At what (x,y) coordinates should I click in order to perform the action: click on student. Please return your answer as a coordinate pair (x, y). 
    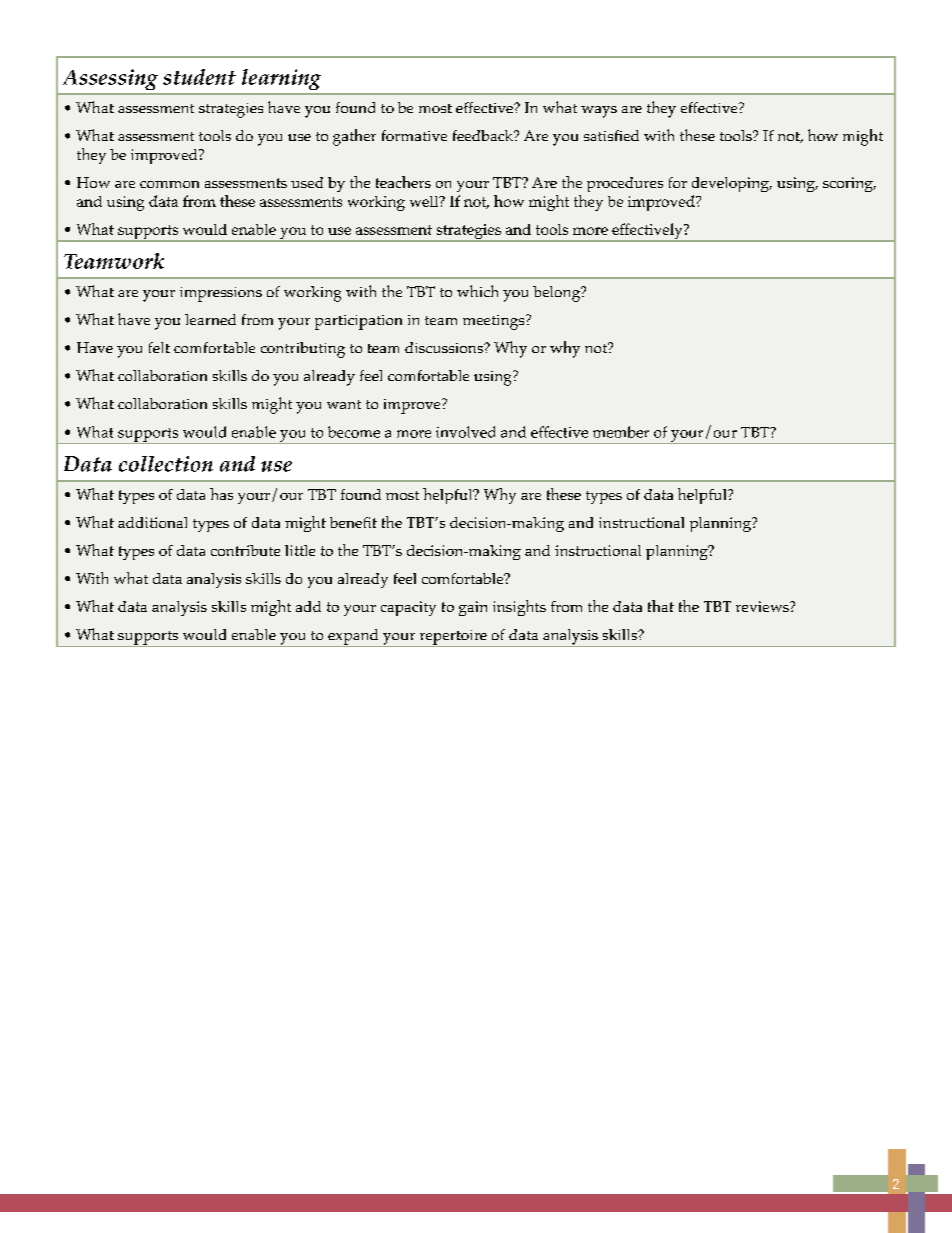
    Looking at the image, I should click on (199, 77).
